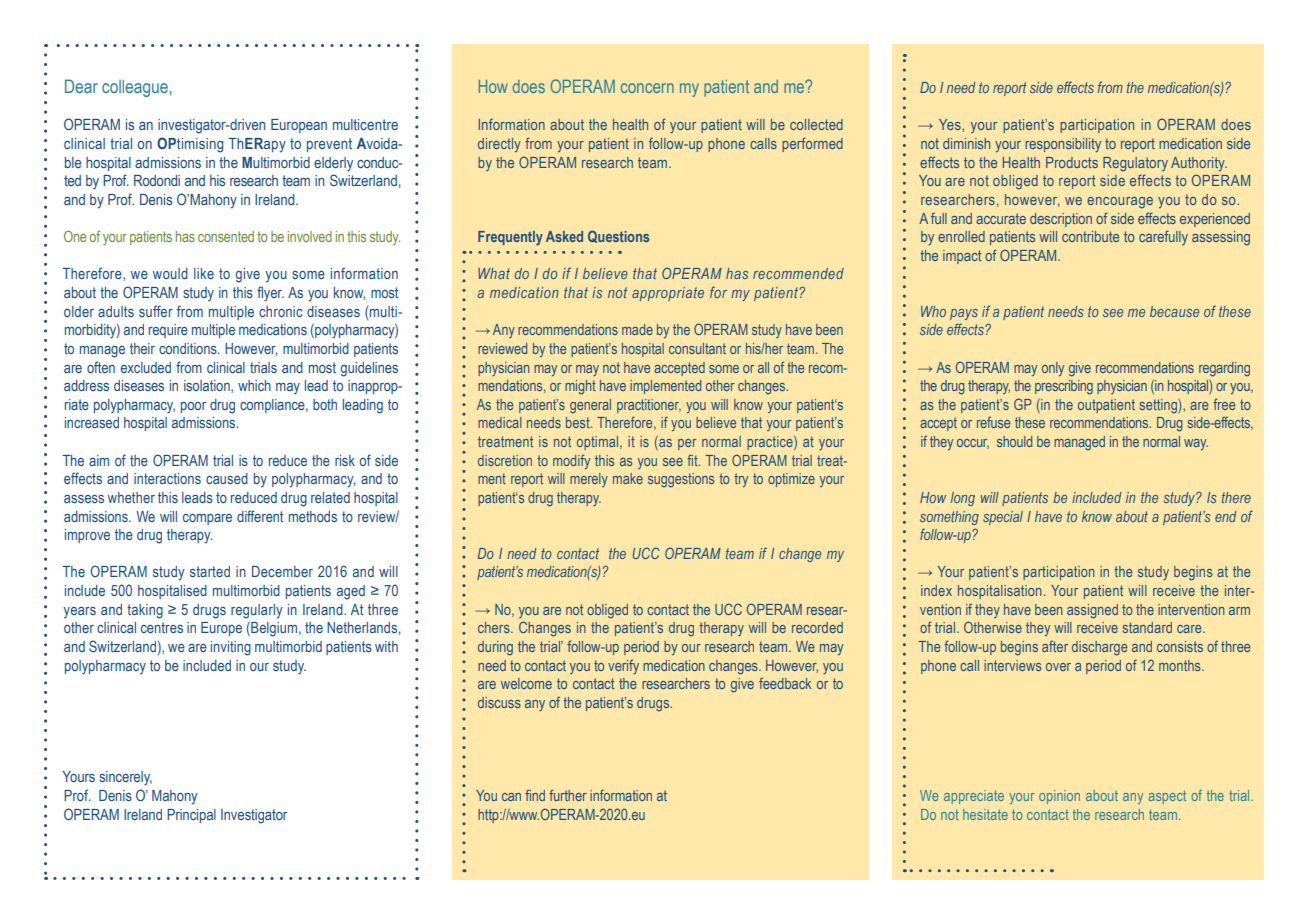  Describe the element at coordinates (1015, 441) in the image. I see `should` at that location.
